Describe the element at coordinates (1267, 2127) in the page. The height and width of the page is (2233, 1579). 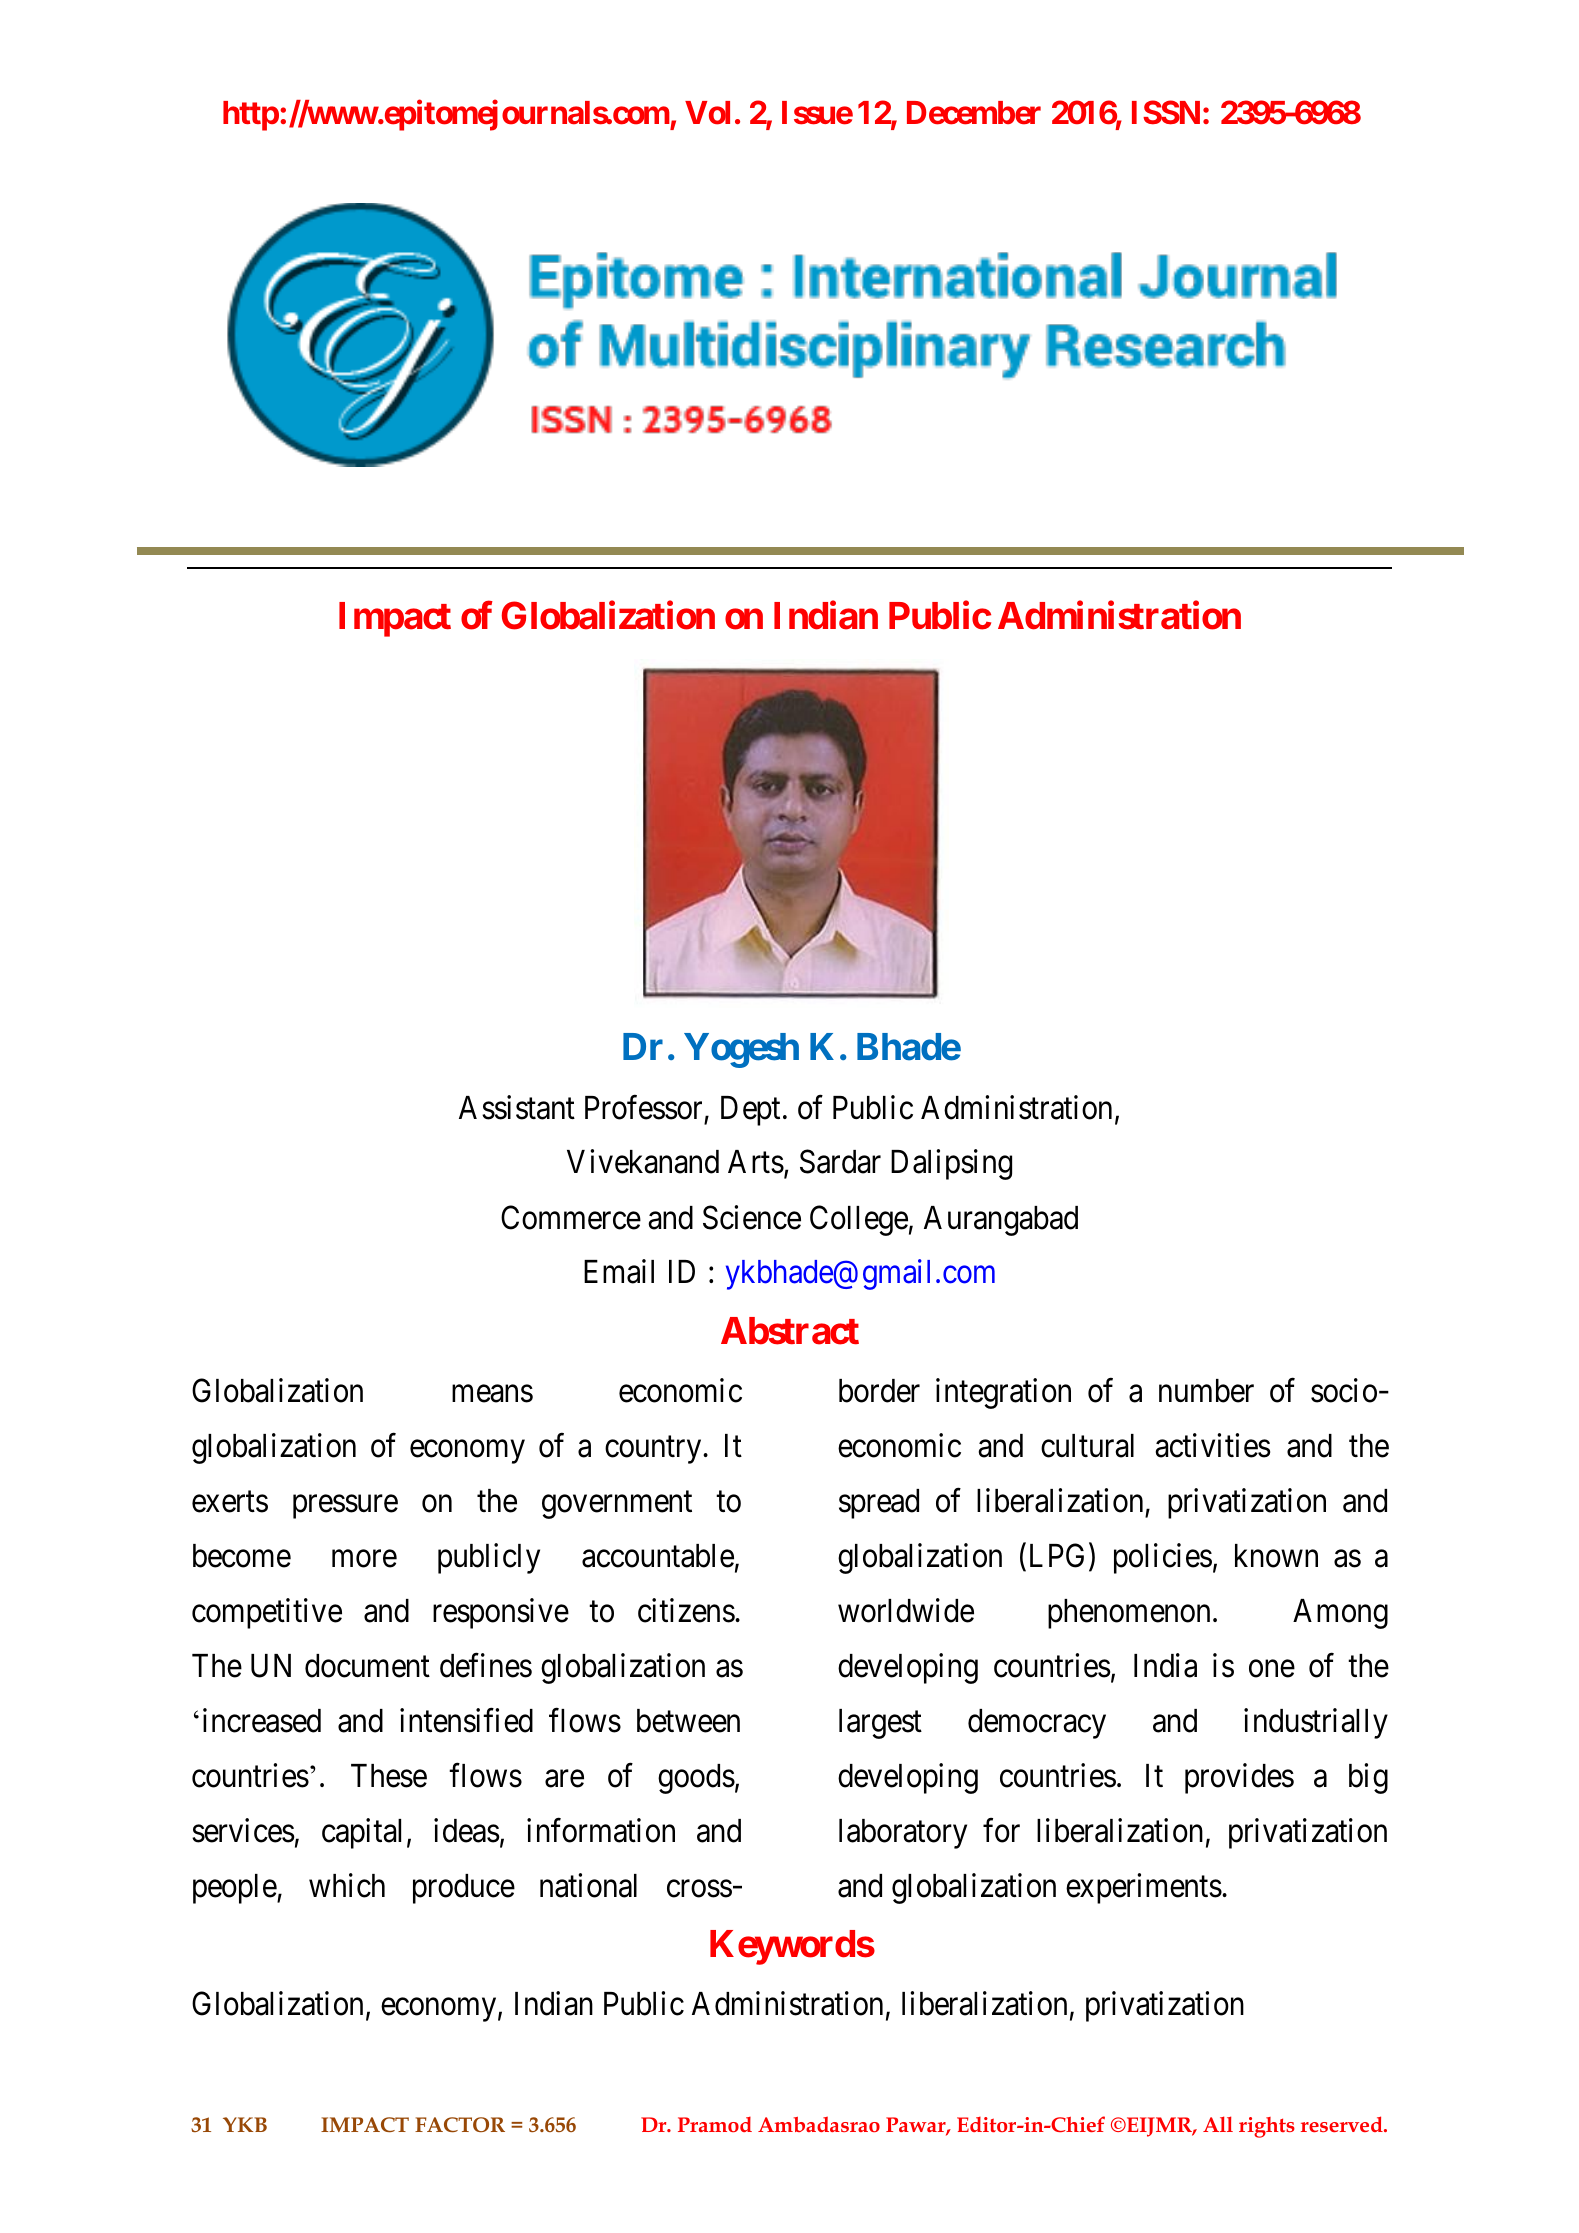
I see `rights` at that location.
